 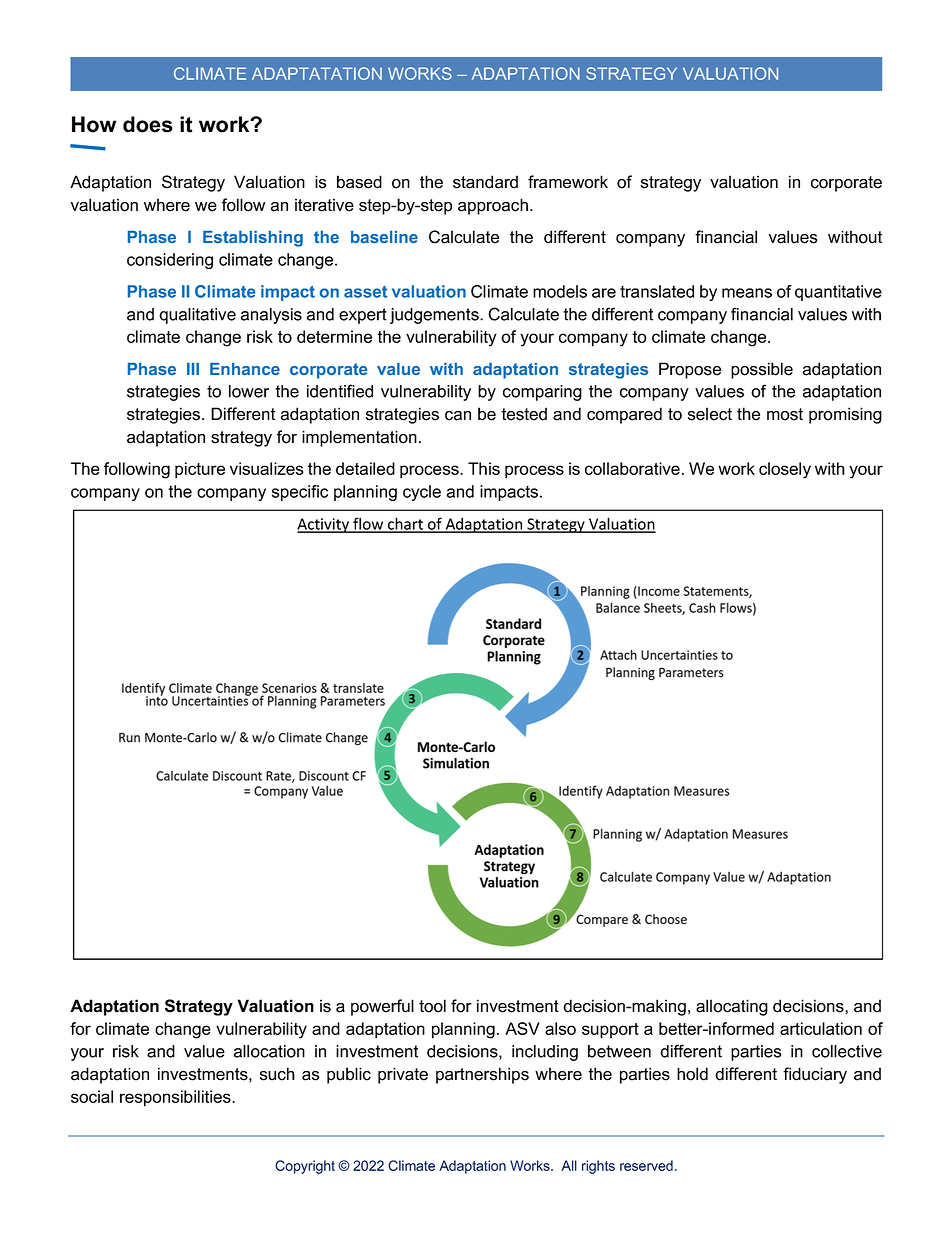 I want to click on powerful, so click(x=382, y=1007).
